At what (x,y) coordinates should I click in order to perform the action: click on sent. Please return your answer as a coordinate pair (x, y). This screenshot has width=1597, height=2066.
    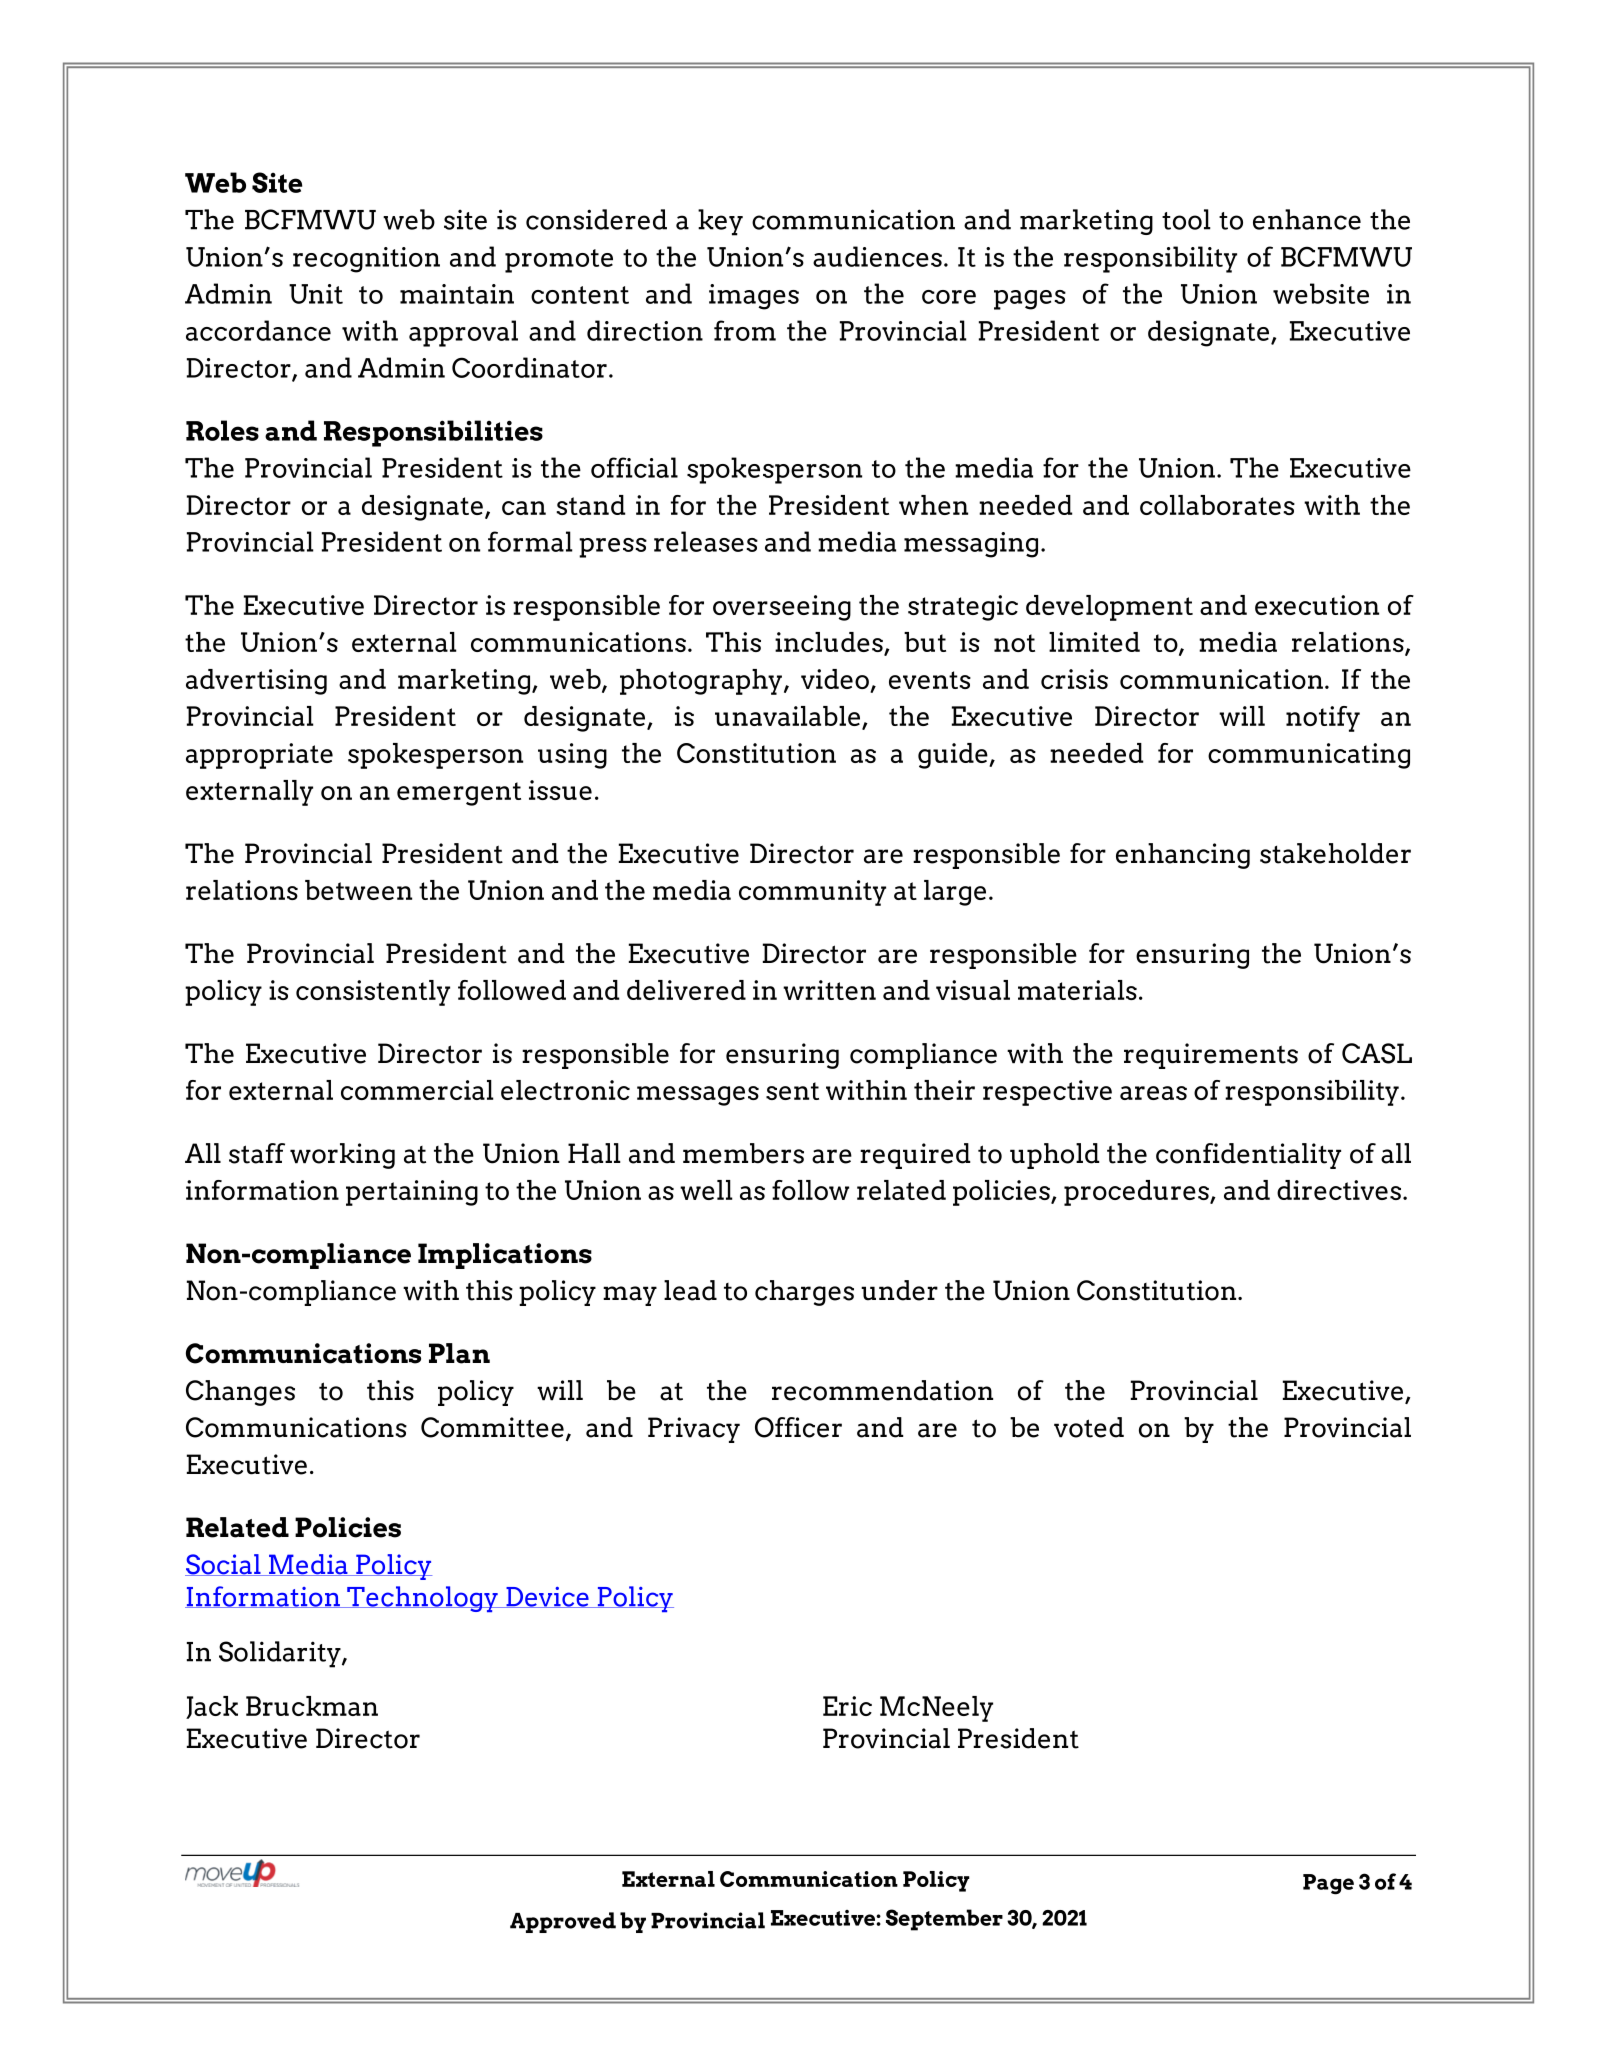
    Looking at the image, I should click on (792, 1091).
